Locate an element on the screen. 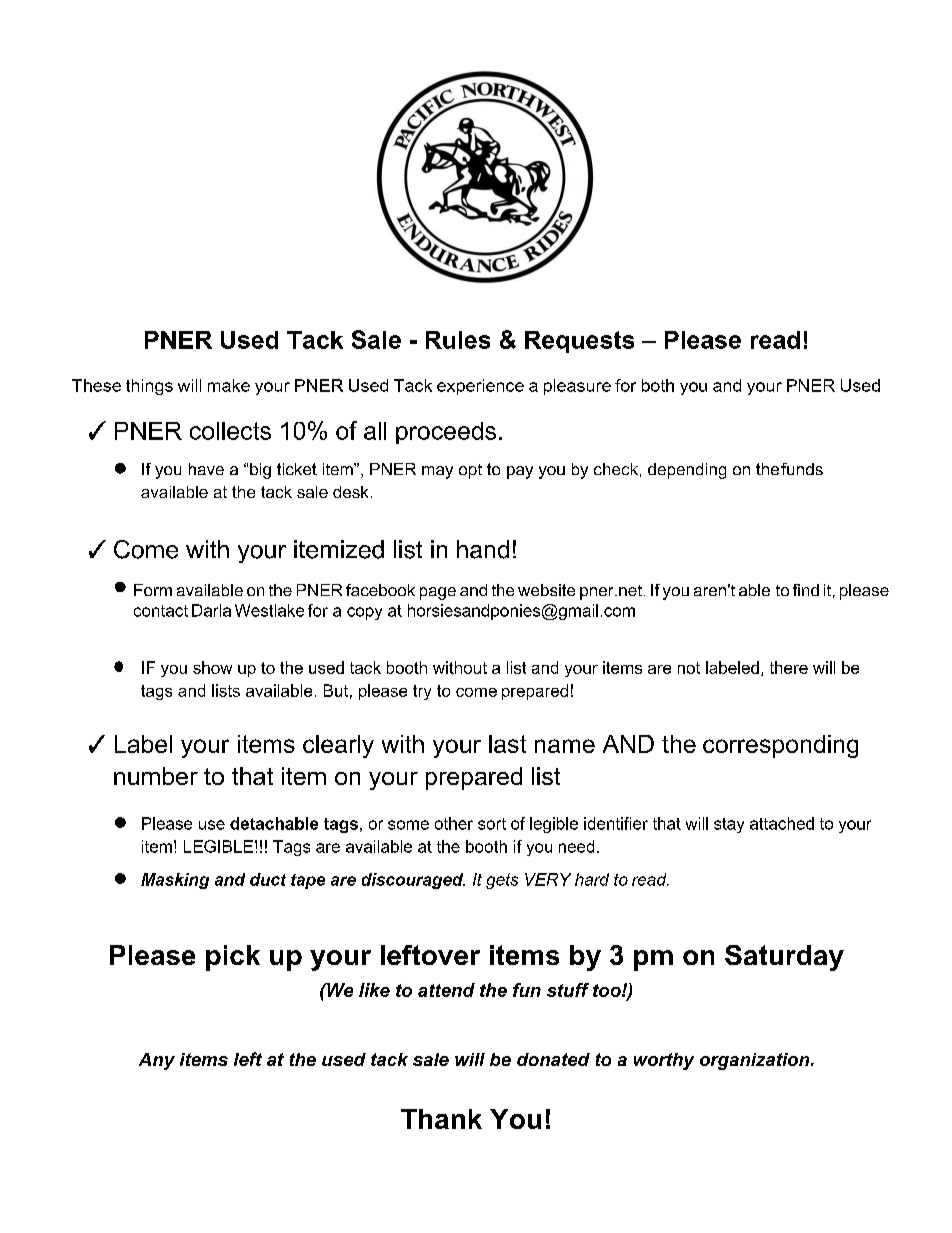 The width and height of the screenshot is (952, 1233). hand is located at coordinates (483, 549).
